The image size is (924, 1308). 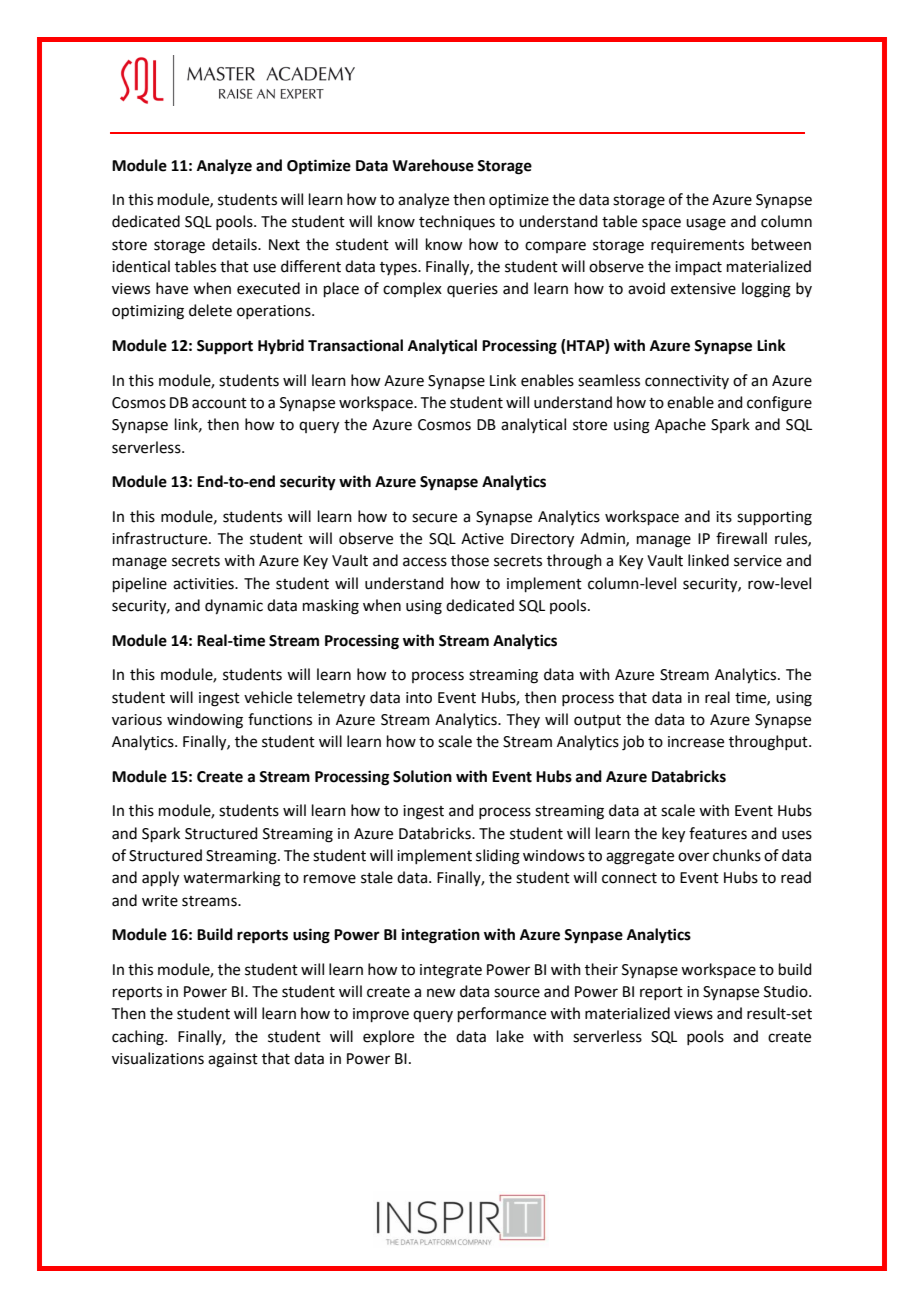 I want to click on account, so click(x=219, y=403).
